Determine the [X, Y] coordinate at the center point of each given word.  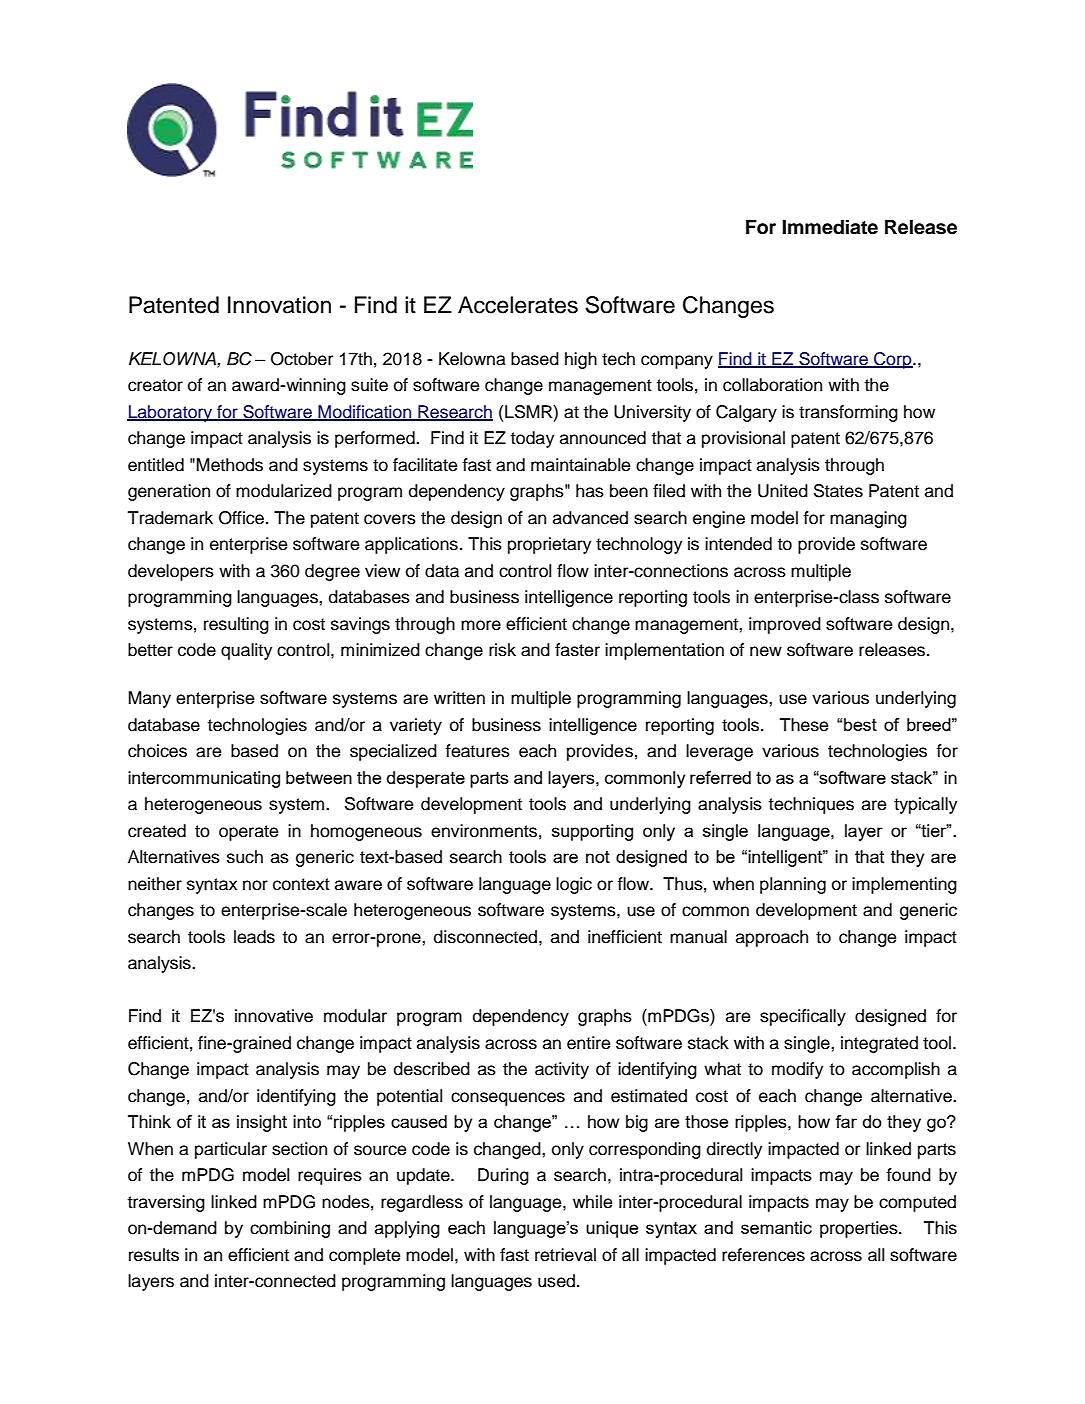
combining [290, 1229]
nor [255, 885]
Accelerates [518, 305]
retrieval [565, 1255]
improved [785, 625]
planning [793, 885]
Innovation [279, 305]
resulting [236, 625]
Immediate [830, 227]
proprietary [549, 545]
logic [574, 885]
